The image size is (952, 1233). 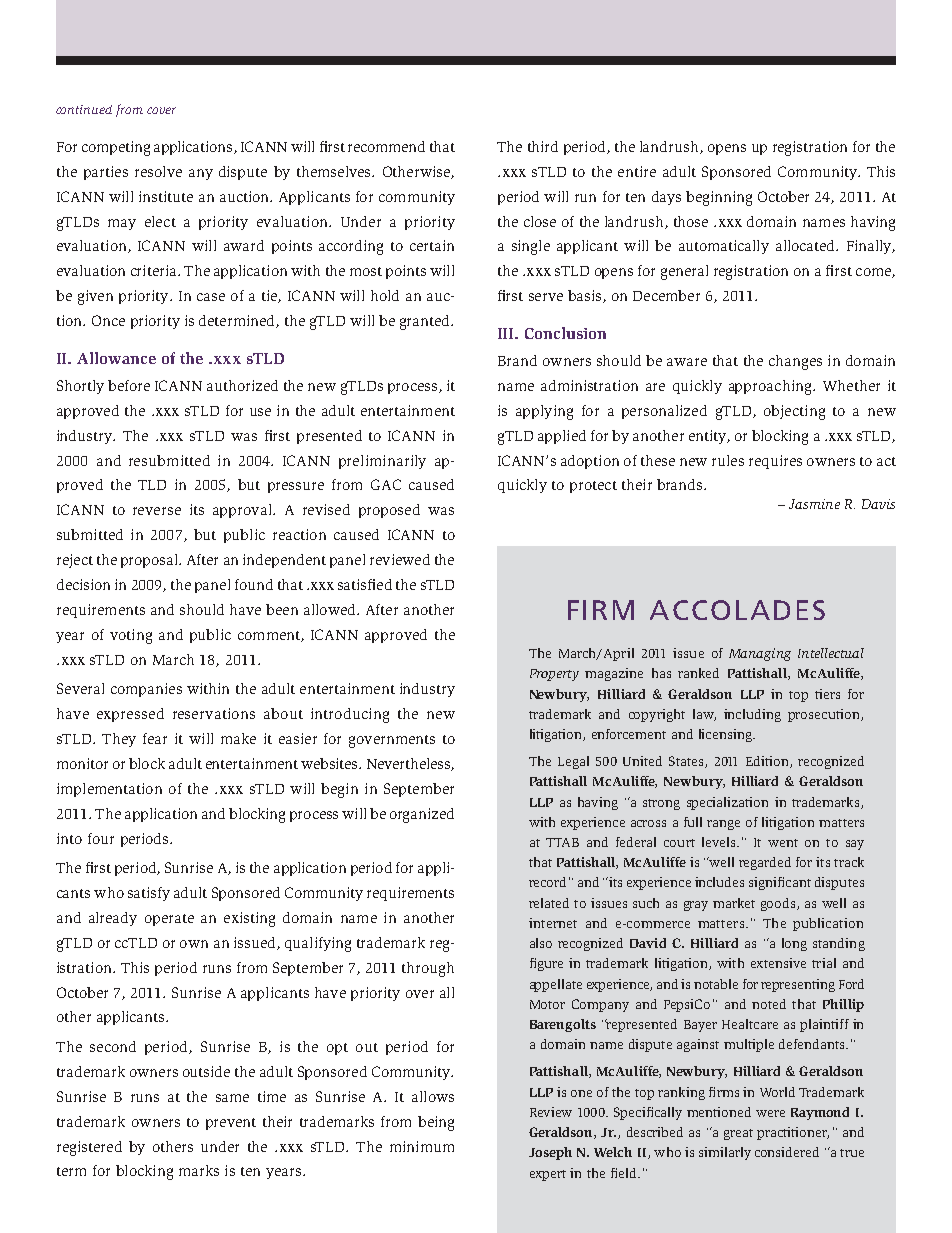 What do you see at coordinates (231, 1124) in the screenshot?
I see `prevent` at bounding box center [231, 1124].
